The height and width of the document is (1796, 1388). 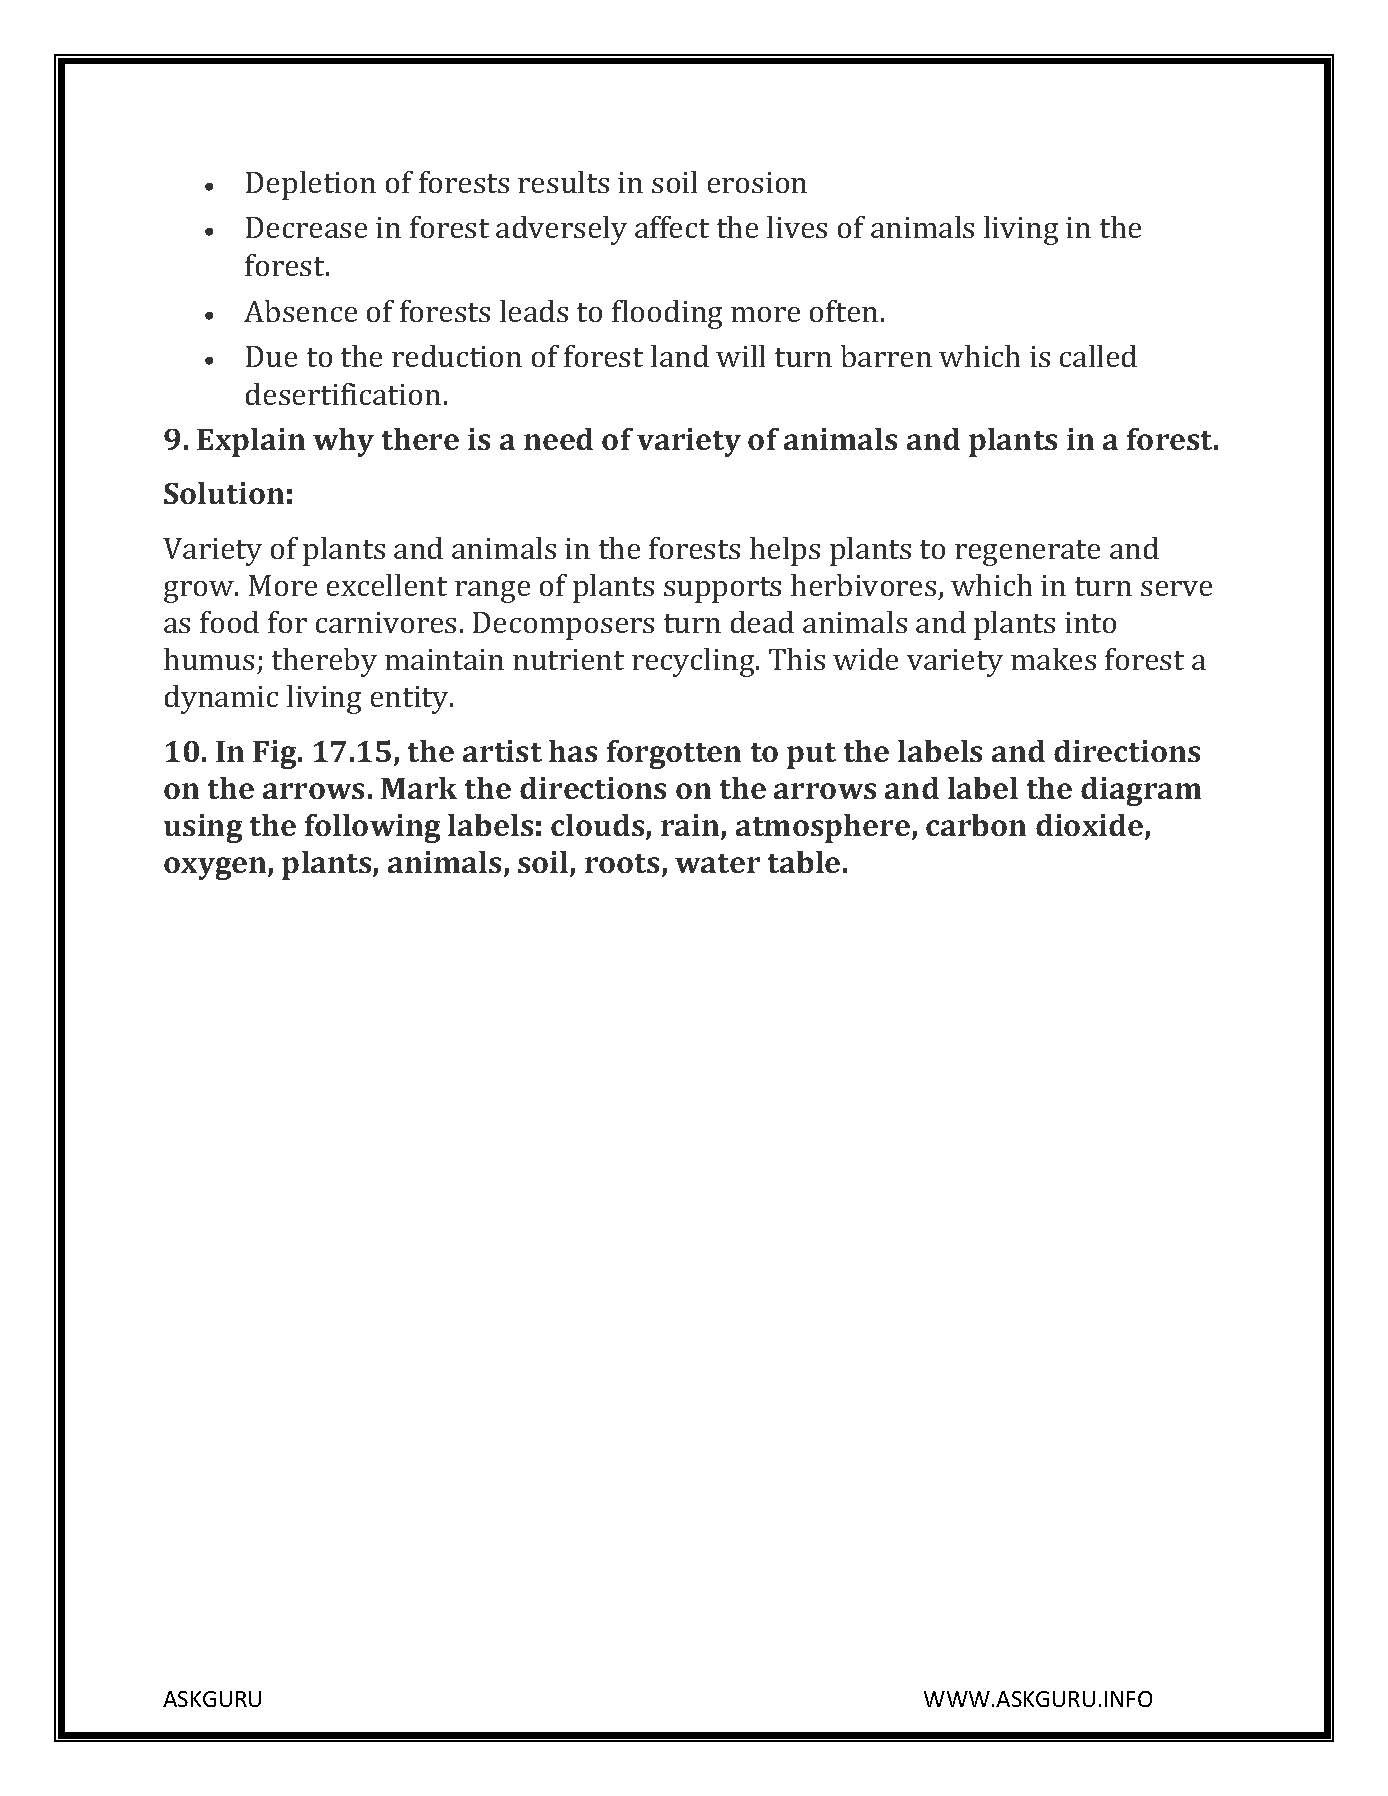 I want to click on recycling, so click(x=694, y=662).
